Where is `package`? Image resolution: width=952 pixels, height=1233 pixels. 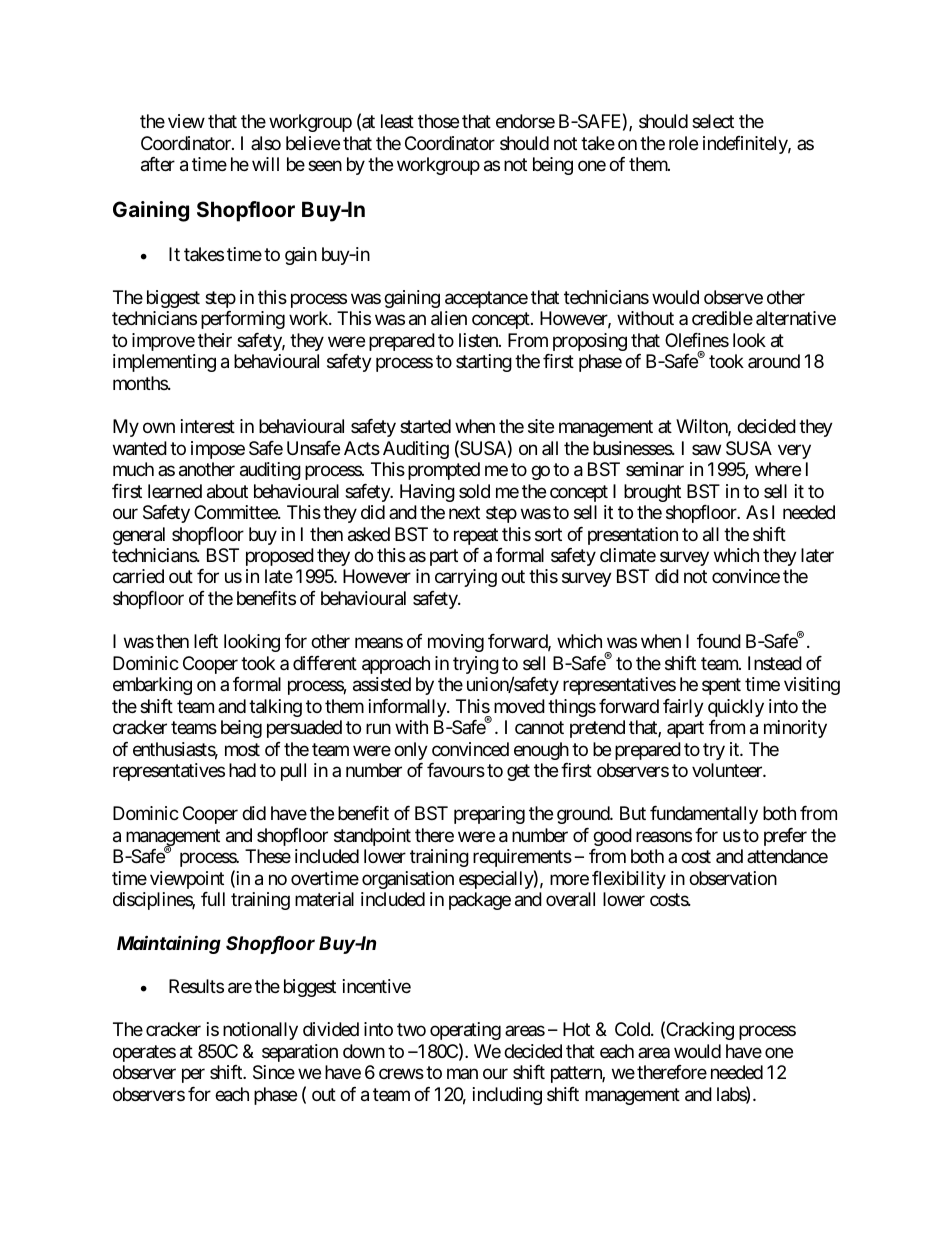
package is located at coordinates (480, 901).
